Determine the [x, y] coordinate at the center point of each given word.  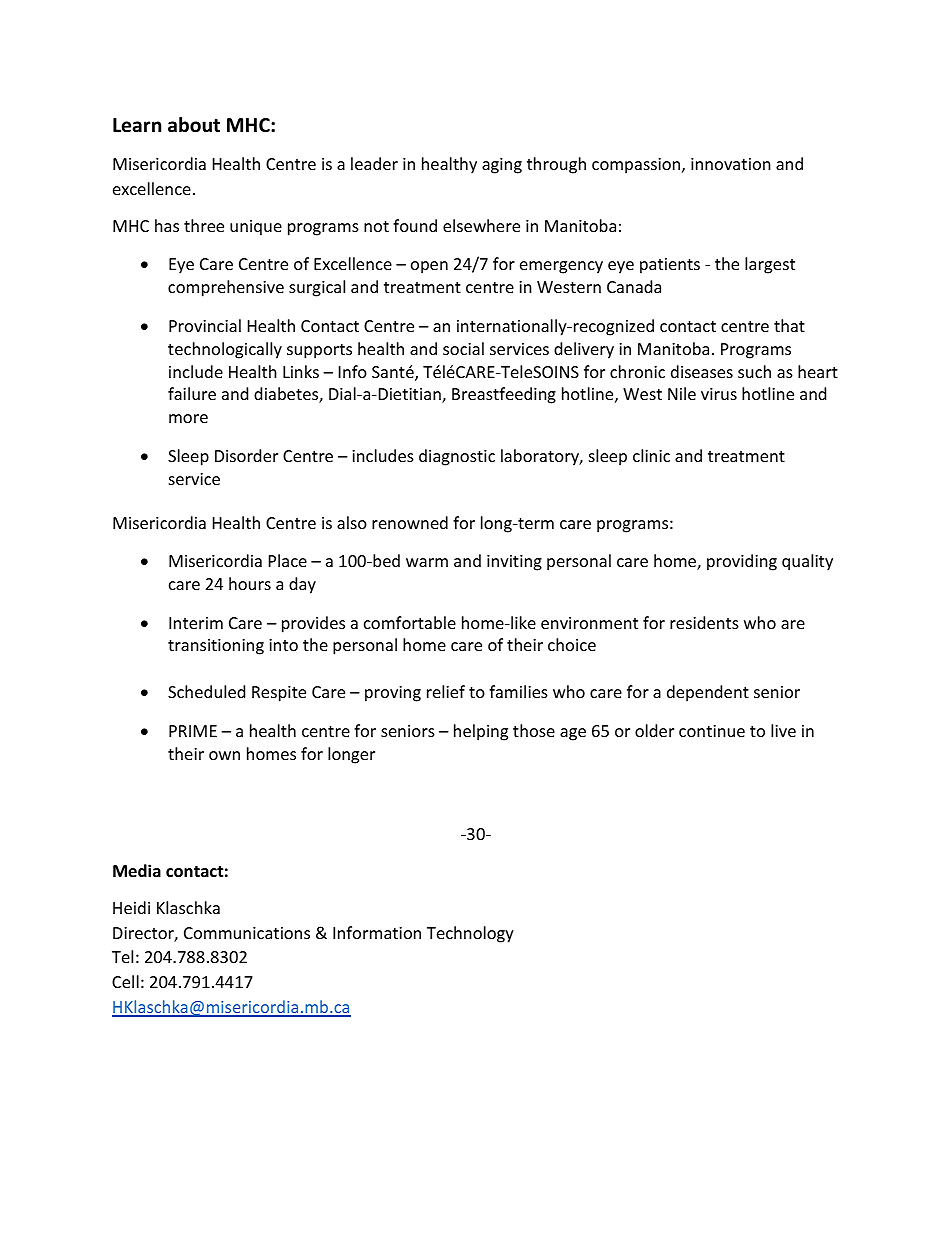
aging [502, 166]
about [194, 125]
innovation [731, 164]
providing [742, 562]
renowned [410, 522]
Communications [247, 933]
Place [288, 560]
